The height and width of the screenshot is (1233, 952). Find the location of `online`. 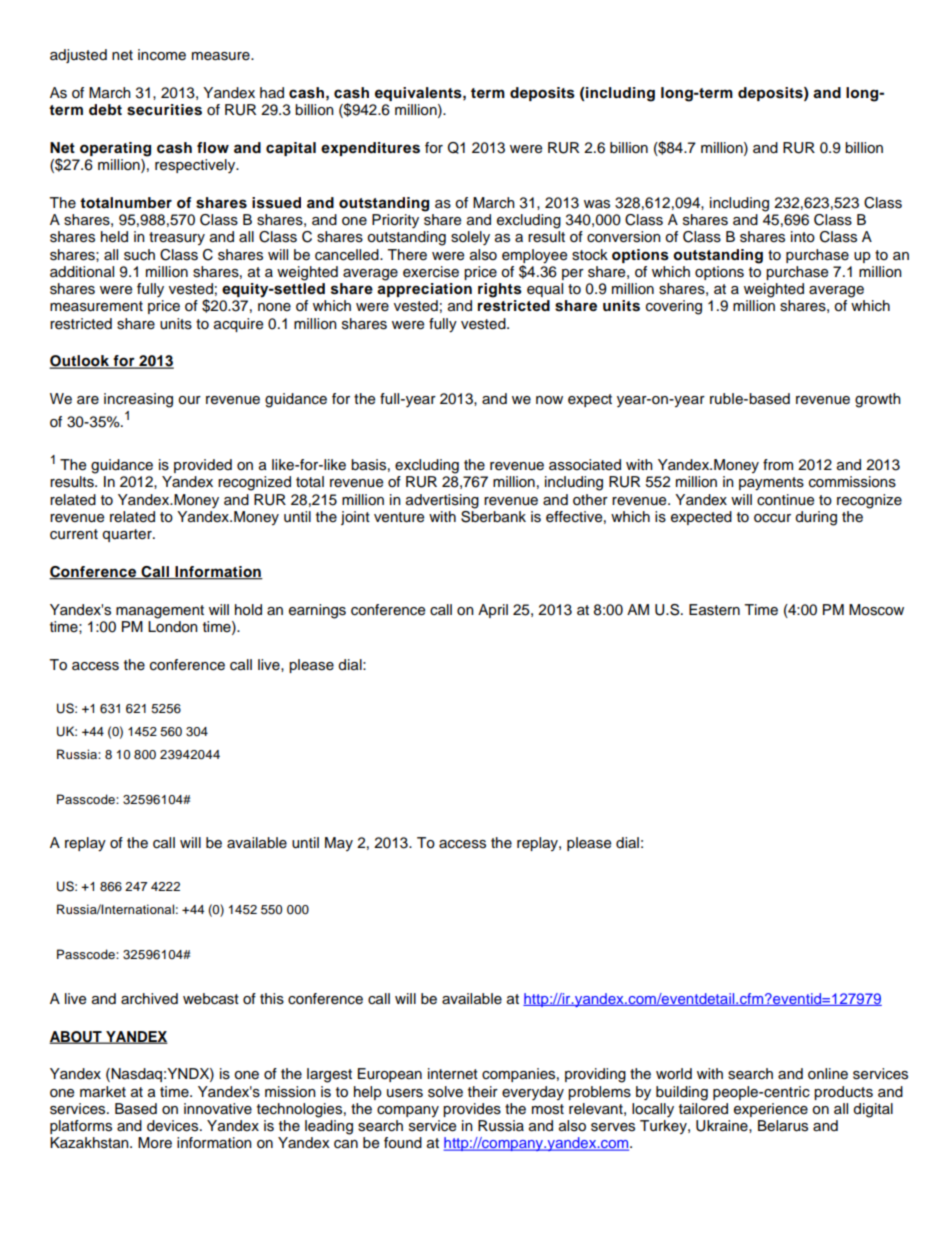

online is located at coordinates (828, 1074).
